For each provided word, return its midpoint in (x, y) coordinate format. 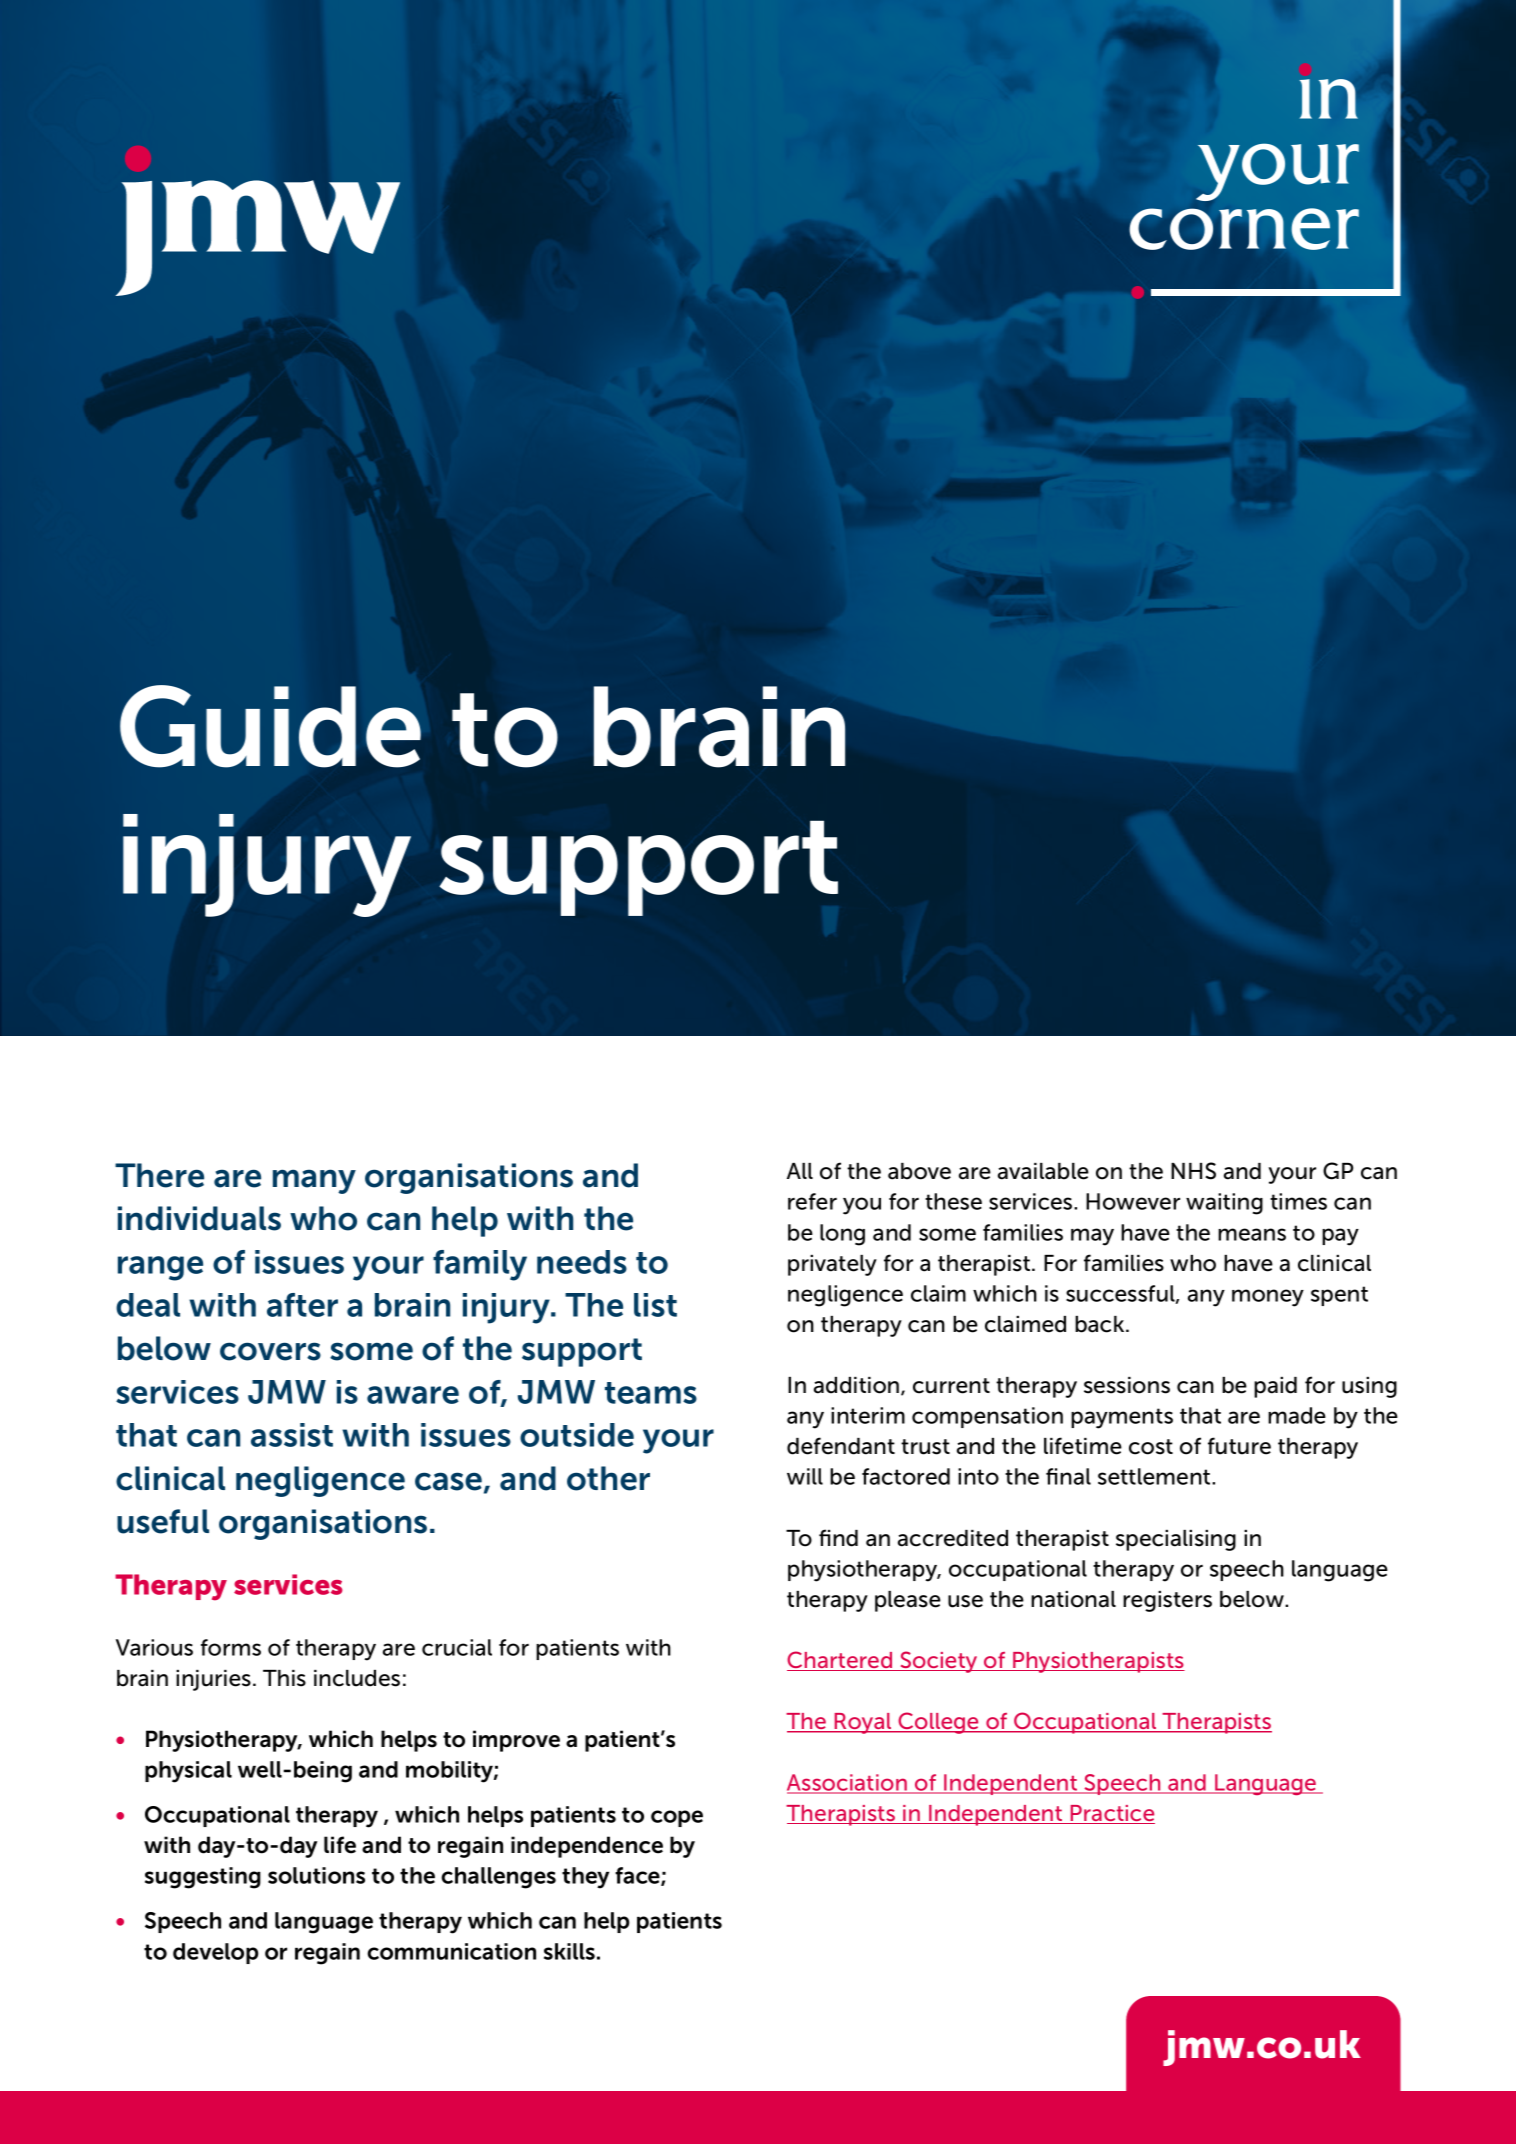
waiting (1224, 1204)
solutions (316, 1875)
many (314, 1181)
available (1043, 1171)
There (159, 1175)
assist (292, 1435)
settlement (1155, 1476)
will (805, 1476)
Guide (270, 726)
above (919, 1171)
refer (812, 1201)
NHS (1193, 1171)
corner (1244, 229)
